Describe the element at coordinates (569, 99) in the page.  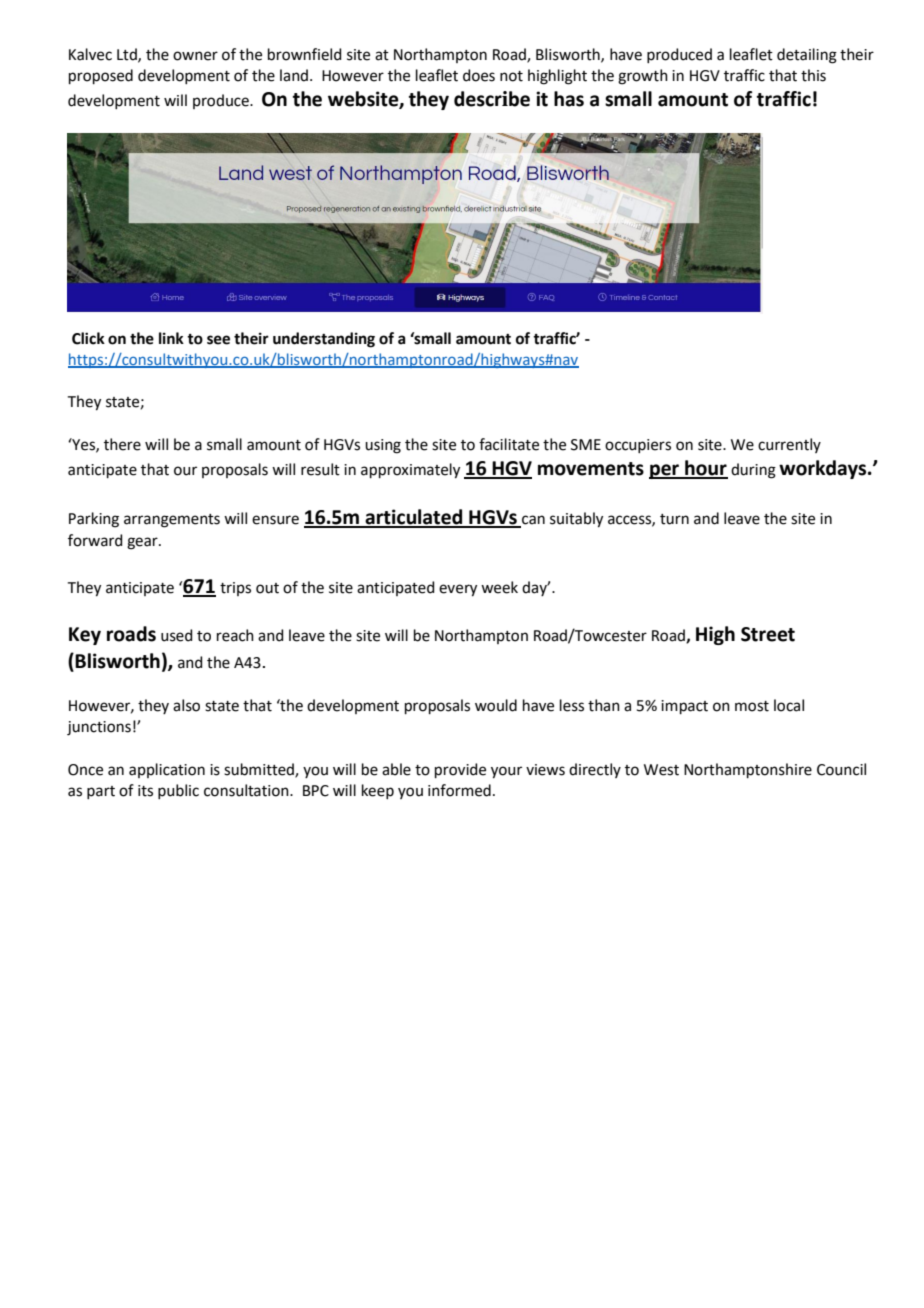
I see `has` at that location.
